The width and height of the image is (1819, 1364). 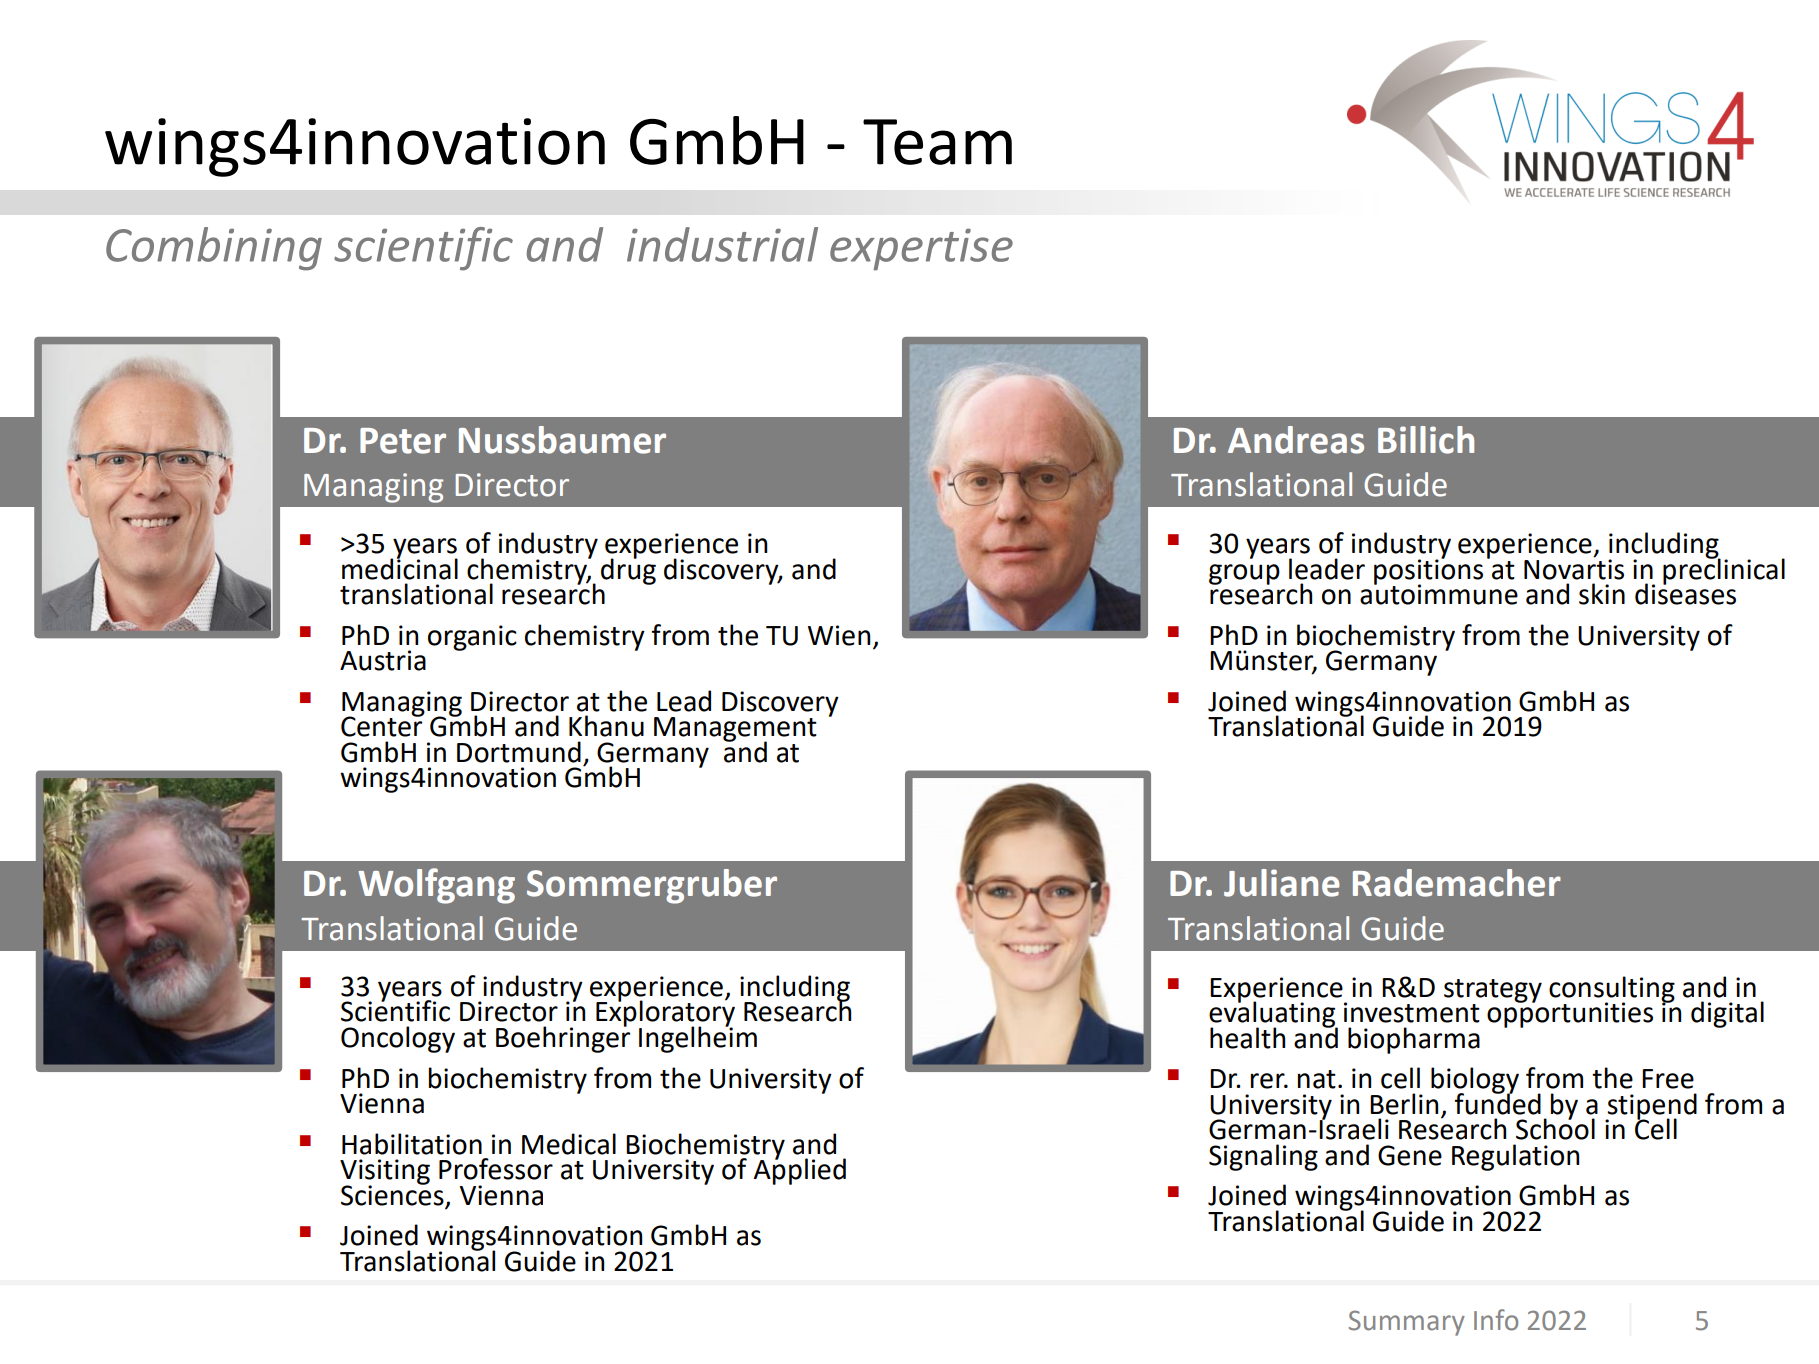 What do you see at coordinates (1475, 1081) in the image?
I see `biology` at bounding box center [1475, 1081].
